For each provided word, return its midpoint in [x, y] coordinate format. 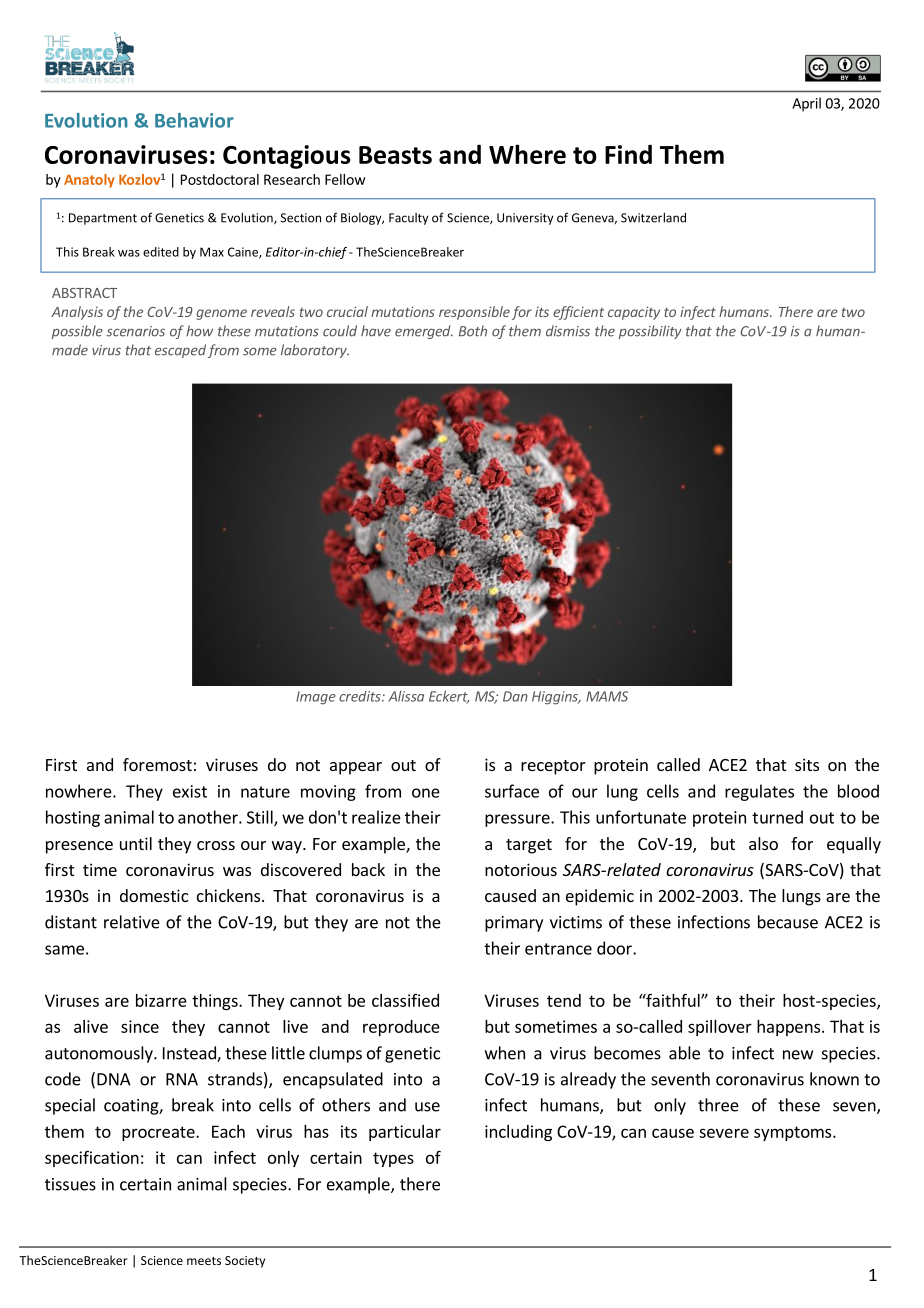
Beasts [395, 155]
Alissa [406, 696]
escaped [180, 351]
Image [316, 698]
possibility [650, 332]
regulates [759, 792]
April [806, 104]
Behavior [194, 120]
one [426, 793]
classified [405, 1000]
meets [204, 1261]
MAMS [607, 696]
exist [190, 791]
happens [788, 1028]
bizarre [161, 1000]
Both [473, 331]
